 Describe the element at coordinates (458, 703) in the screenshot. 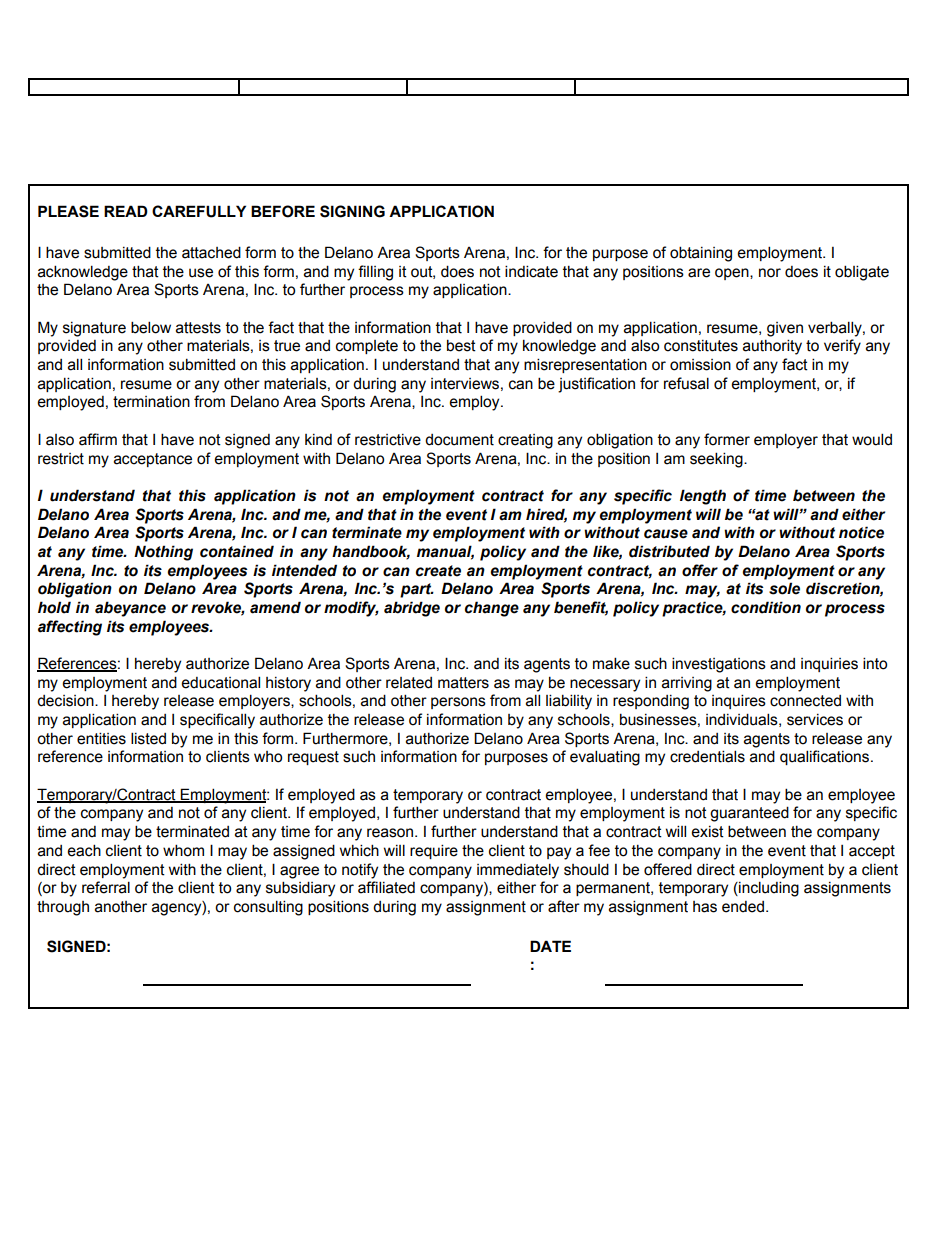

I see `persons` at that location.
